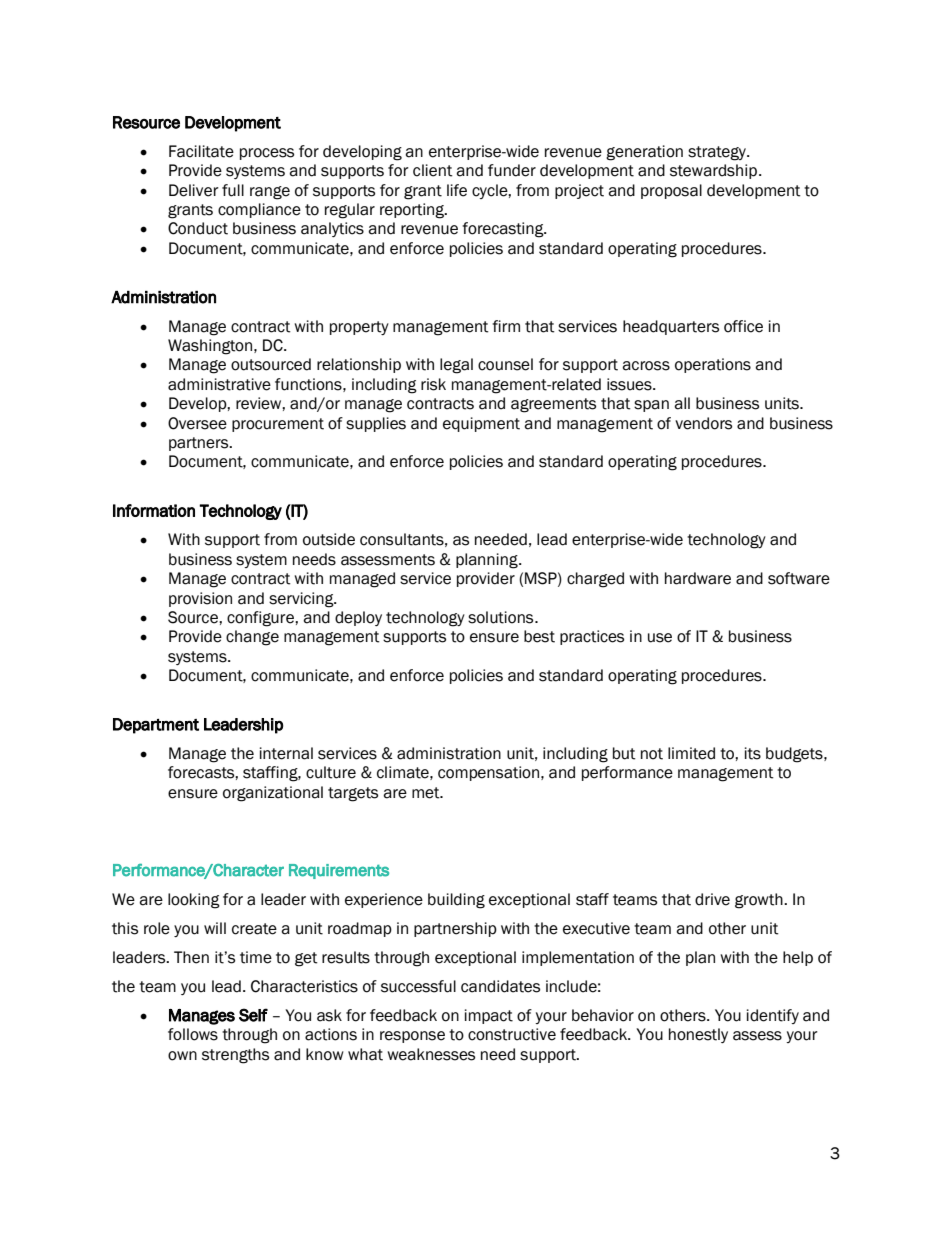  What do you see at coordinates (502, 617) in the screenshot?
I see `solutions` at bounding box center [502, 617].
